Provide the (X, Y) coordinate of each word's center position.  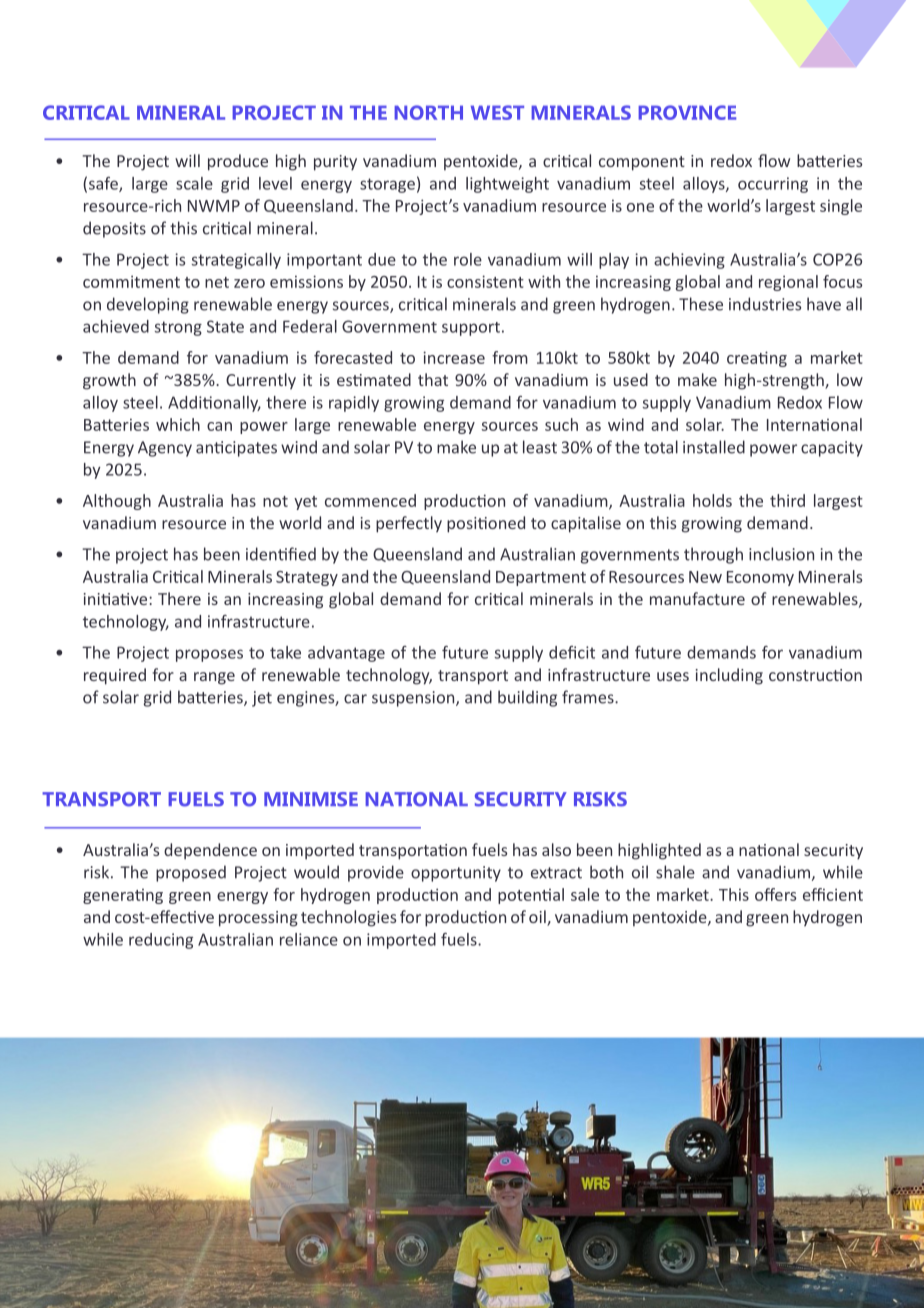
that (433, 379)
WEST (497, 112)
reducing (161, 941)
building (527, 698)
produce (238, 162)
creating (757, 359)
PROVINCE (687, 112)
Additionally (214, 404)
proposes (209, 655)
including (729, 676)
